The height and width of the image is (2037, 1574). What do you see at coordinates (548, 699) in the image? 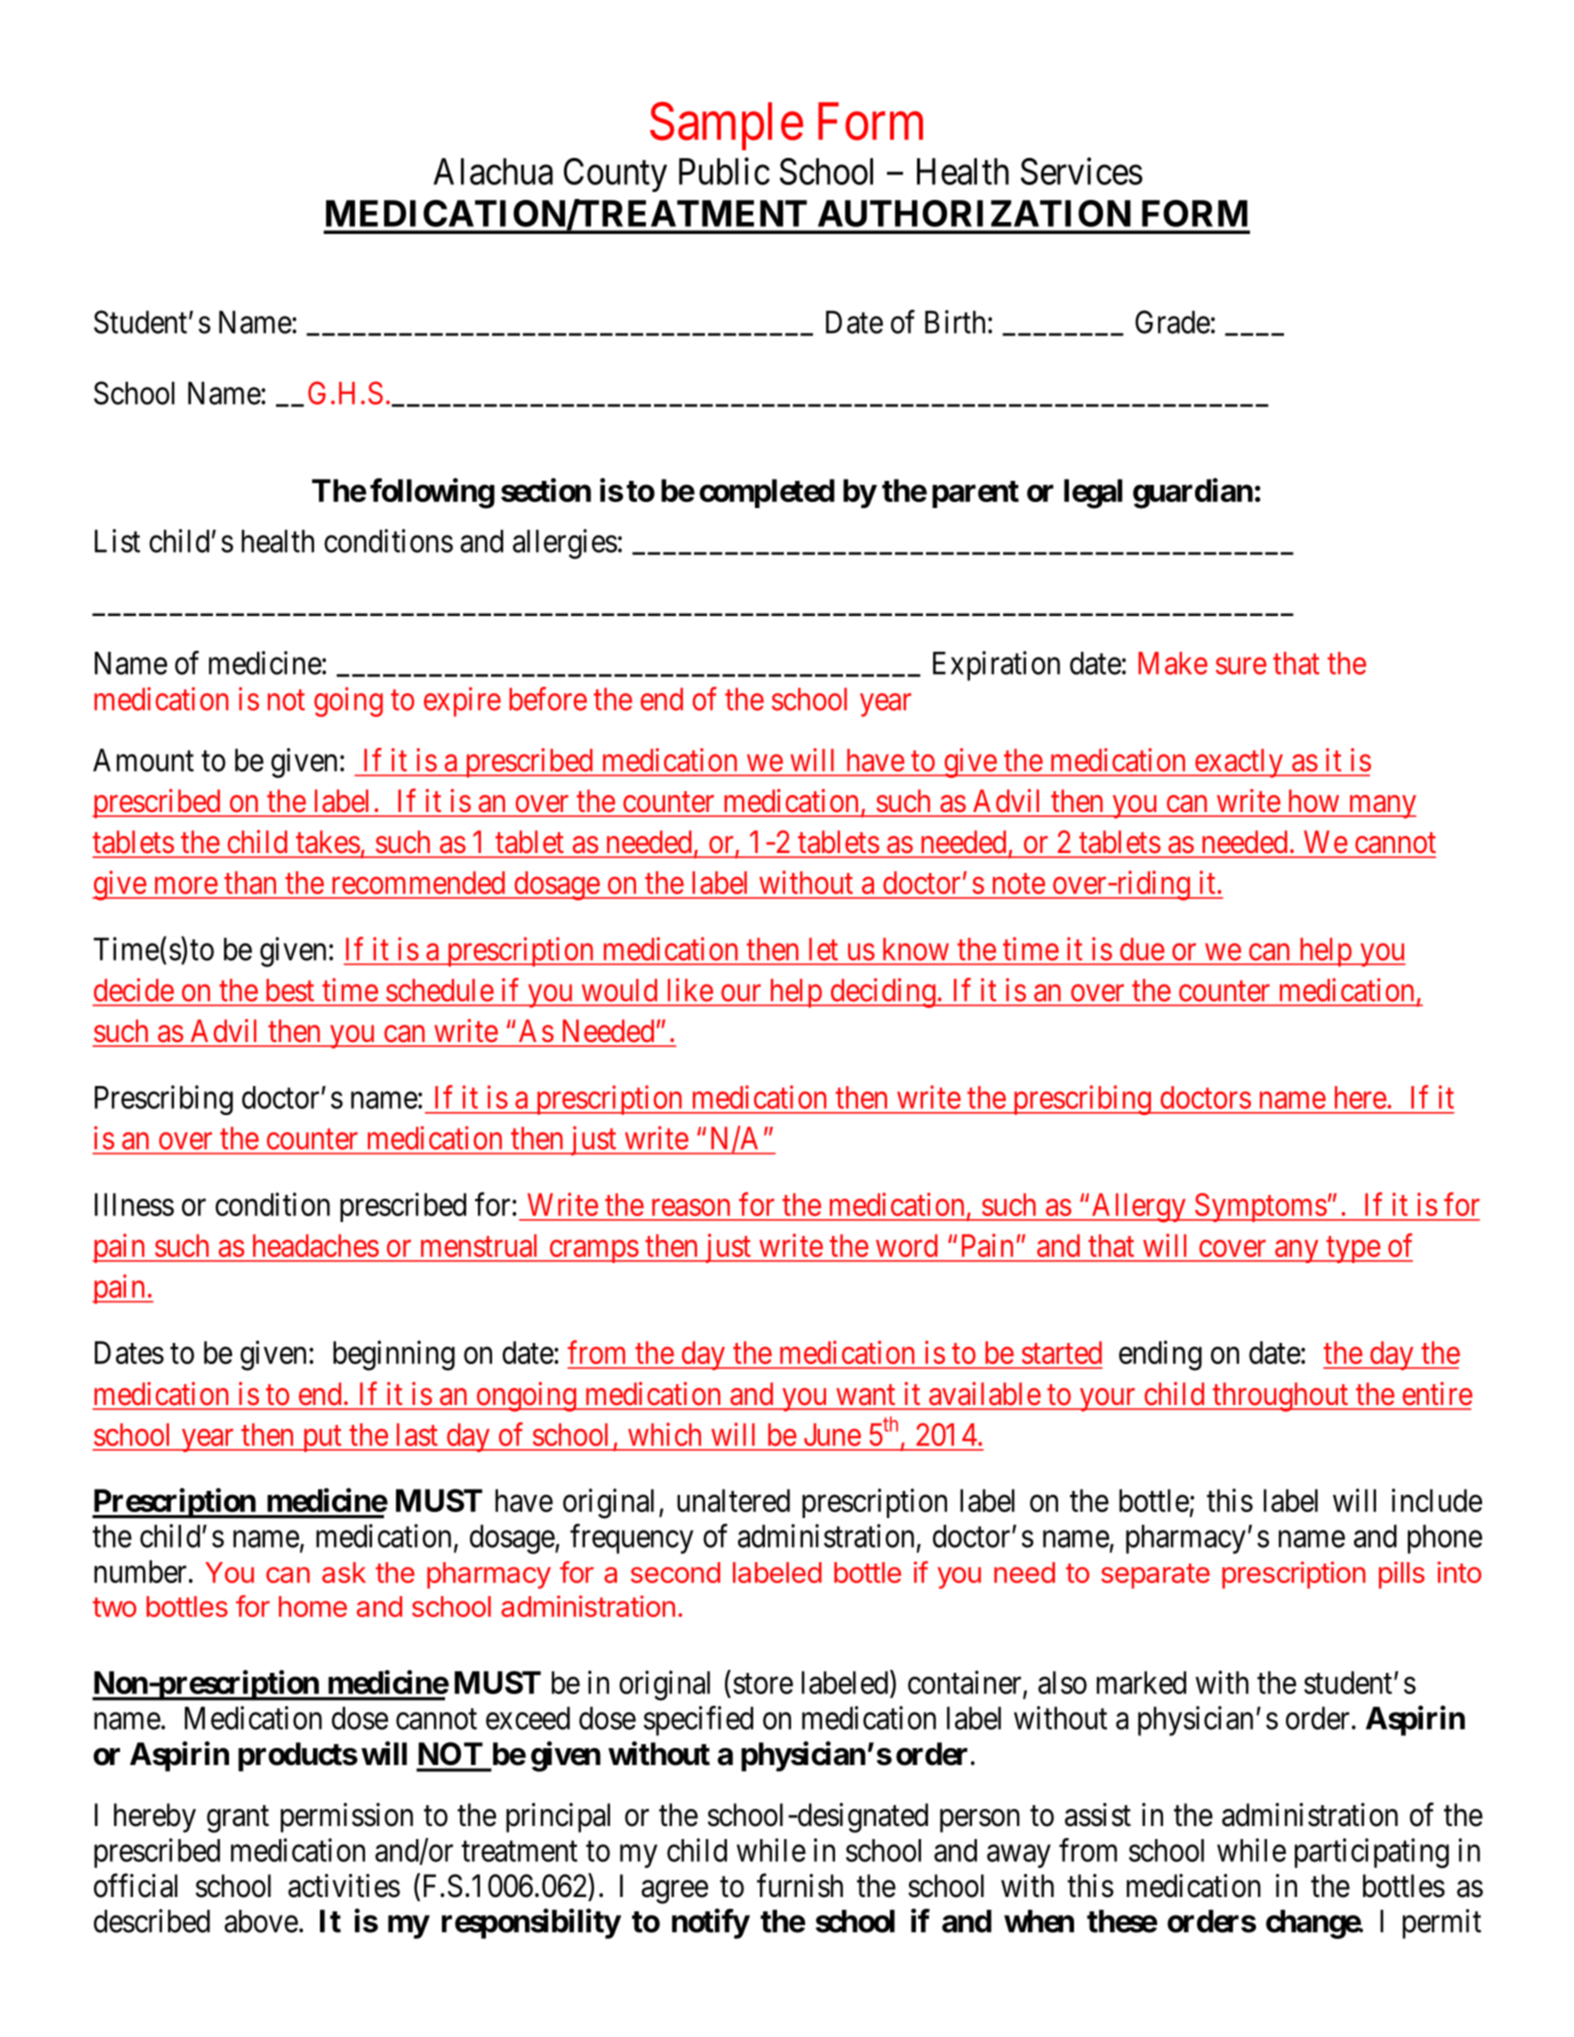
I see `before` at bounding box center [548, 699].
